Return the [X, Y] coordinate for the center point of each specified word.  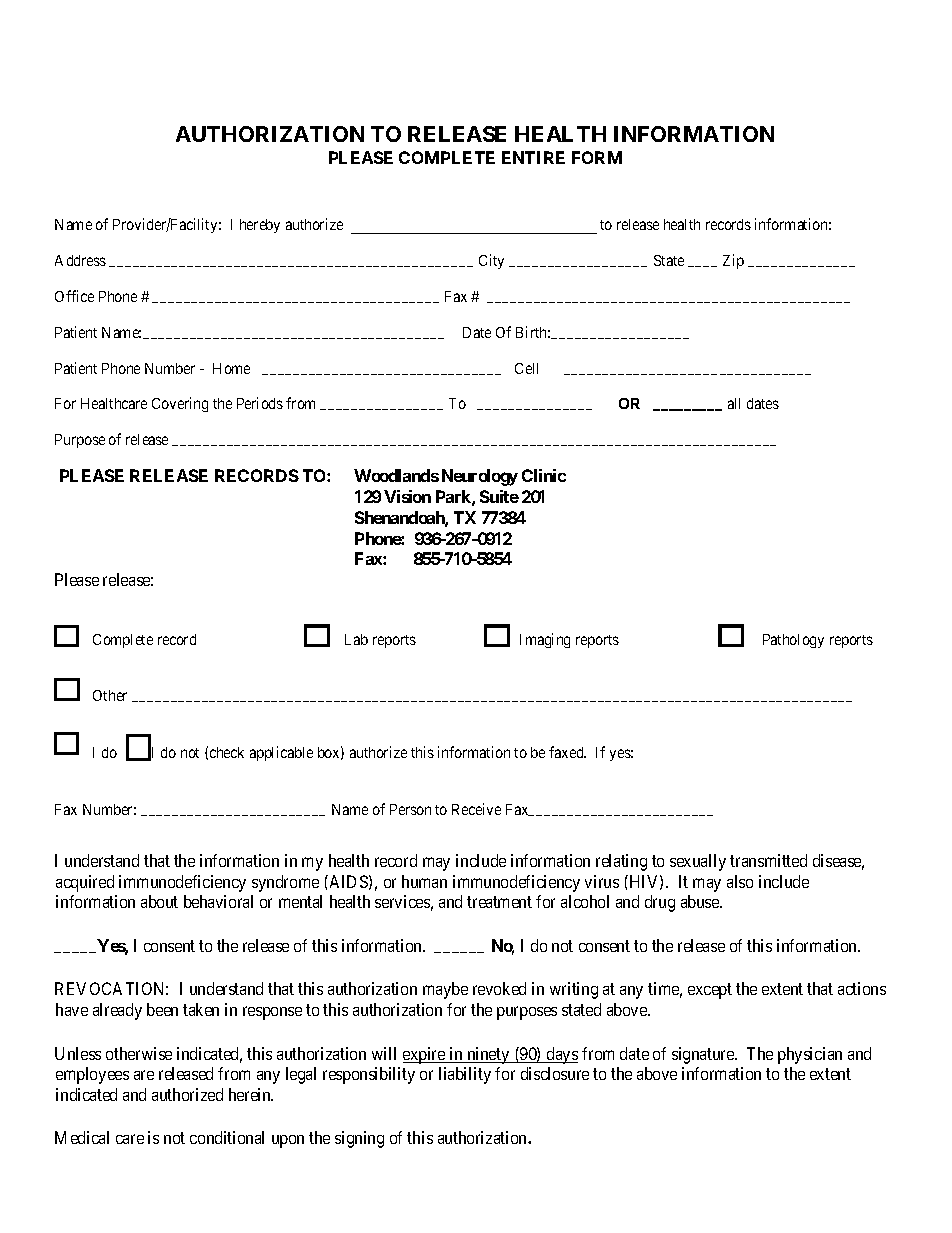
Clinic [544, 475]
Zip [733, 261]
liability [465, 1075]
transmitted [768, 860]
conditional [227, 1137]
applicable [281, 753]
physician [810, 1055]
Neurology [480, 477]
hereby [260, 226]
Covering [180, 404]
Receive [476, 809]
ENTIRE [533, 157]
